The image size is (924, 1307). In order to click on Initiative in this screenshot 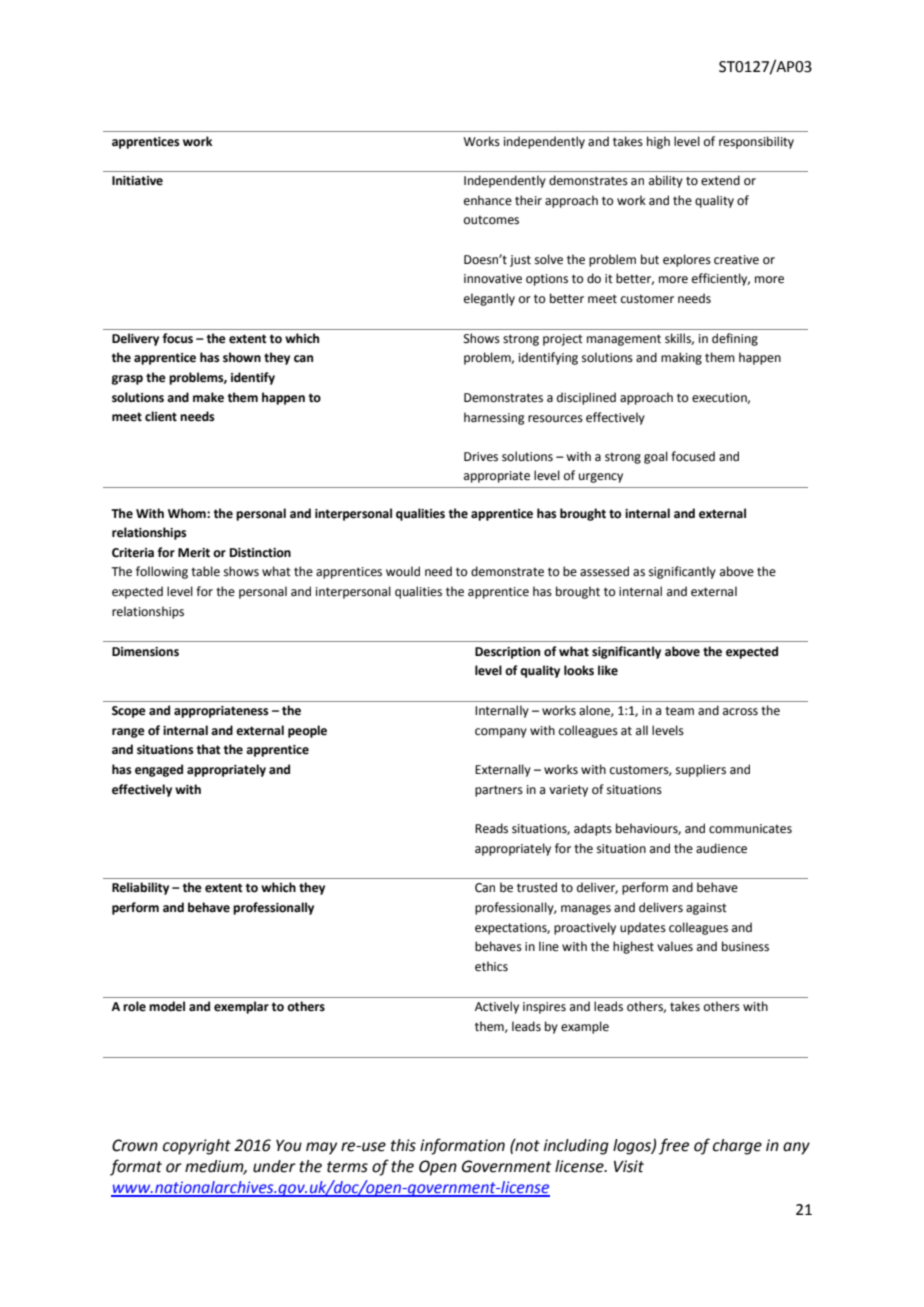, I will do `click(137, 181)`.
